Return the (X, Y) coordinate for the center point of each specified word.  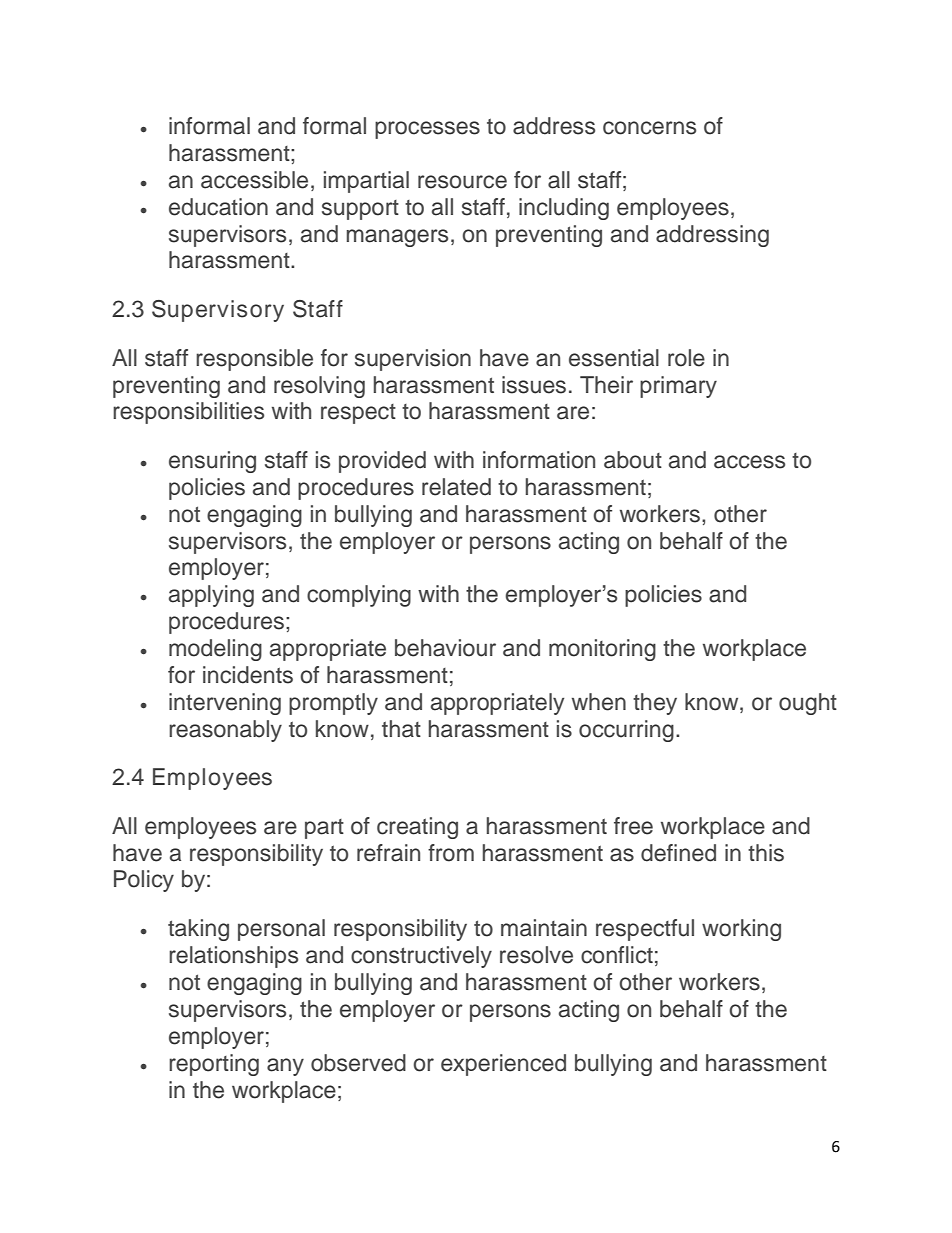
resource (462, 182)
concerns (649, 128)
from (451, 853)
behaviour (445, 648)
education (218, 207)
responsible (254, 360)
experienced (503, 1065)
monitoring (602, 650)
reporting (214, 1065)
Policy (144, 881)
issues (534, 385)
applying (211, 596)
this (766, 853)
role (686, 358)
